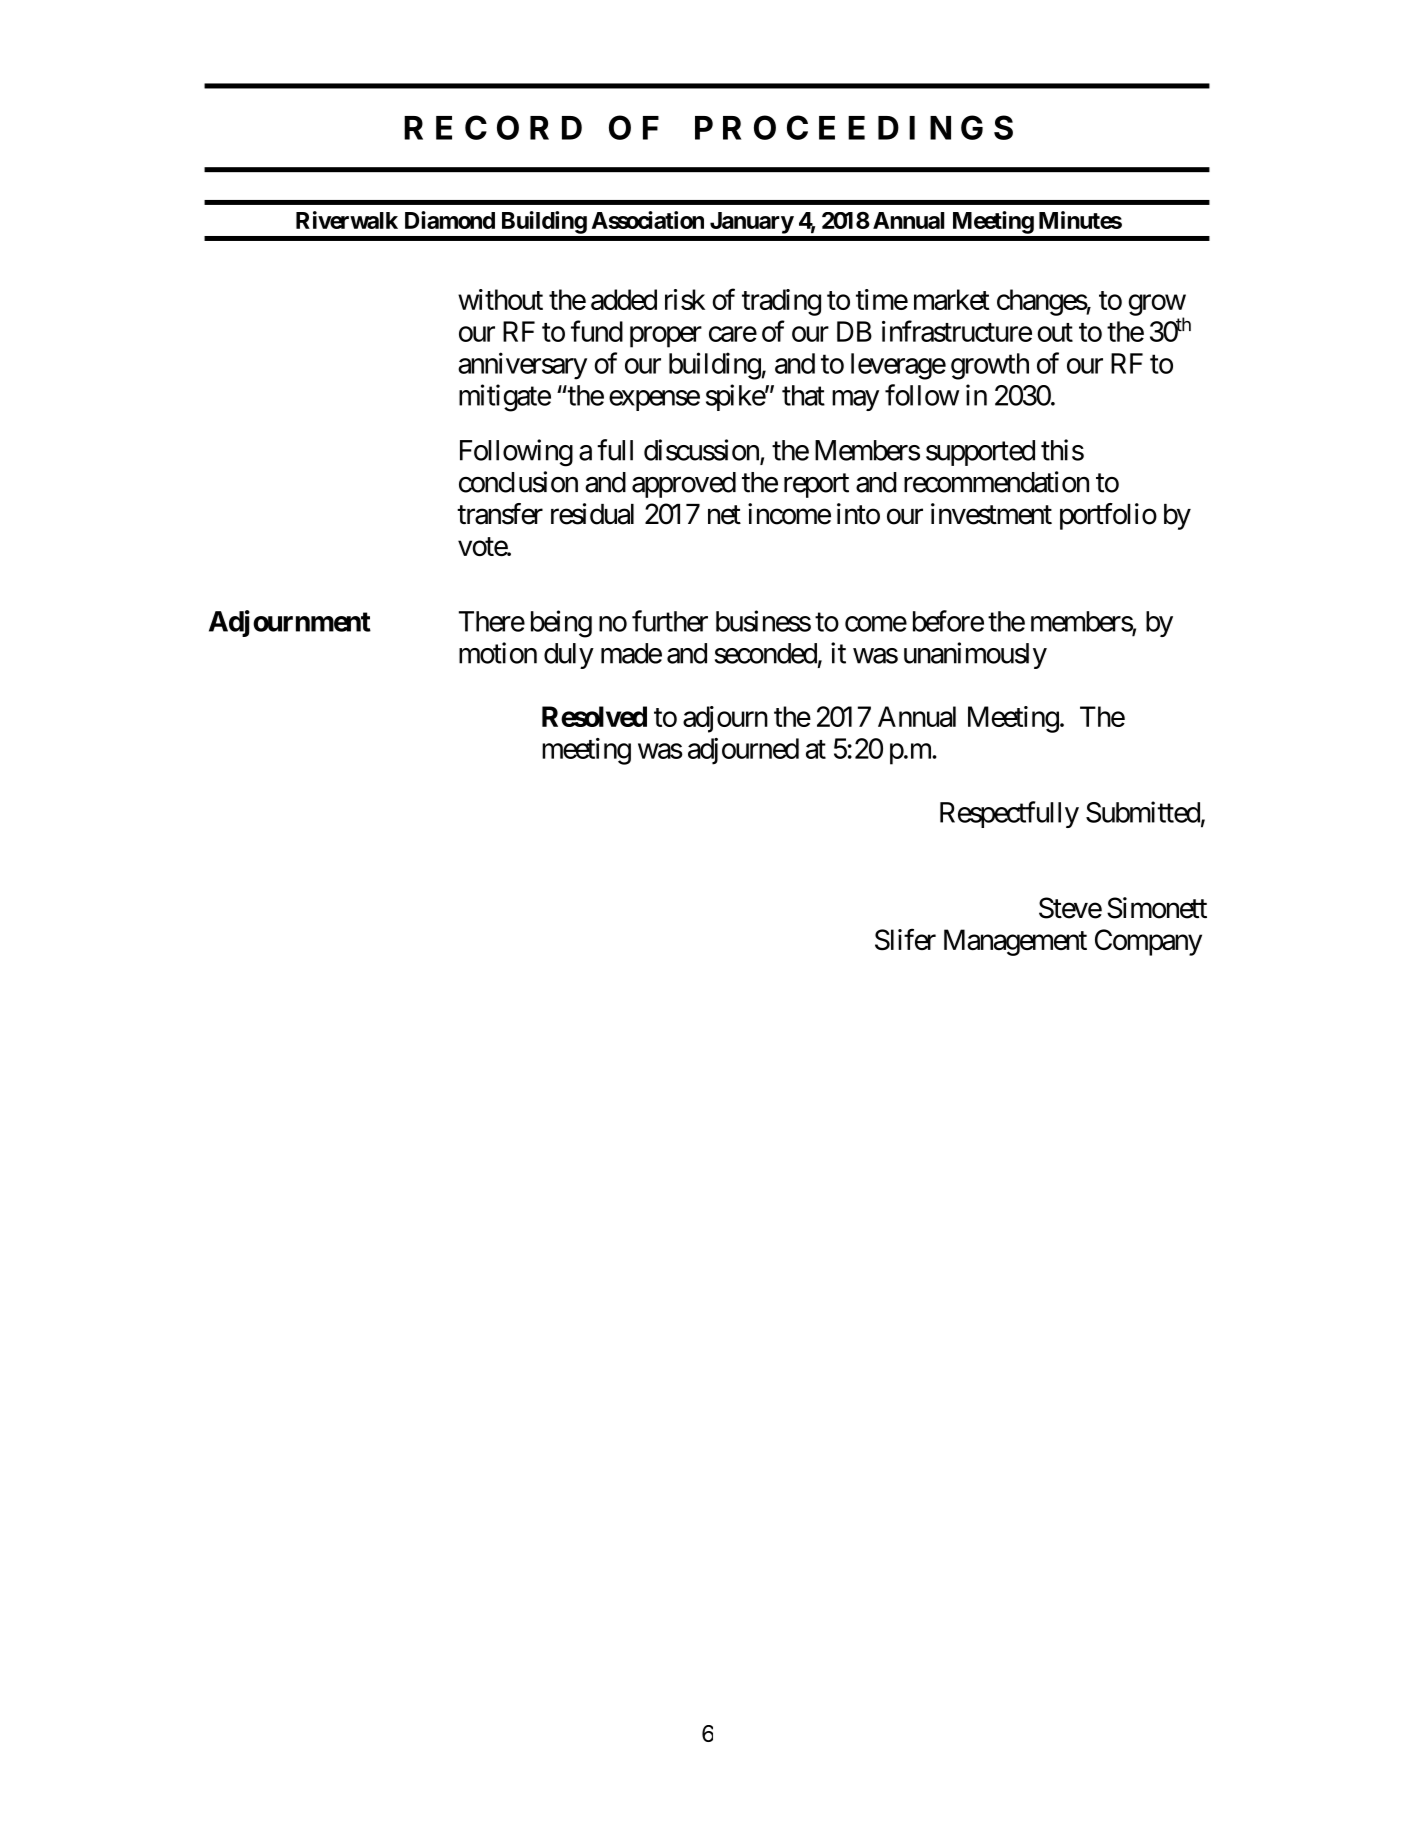  Describe the element at coordinates (702, 451) in the page. I see `discussion` at that location.
